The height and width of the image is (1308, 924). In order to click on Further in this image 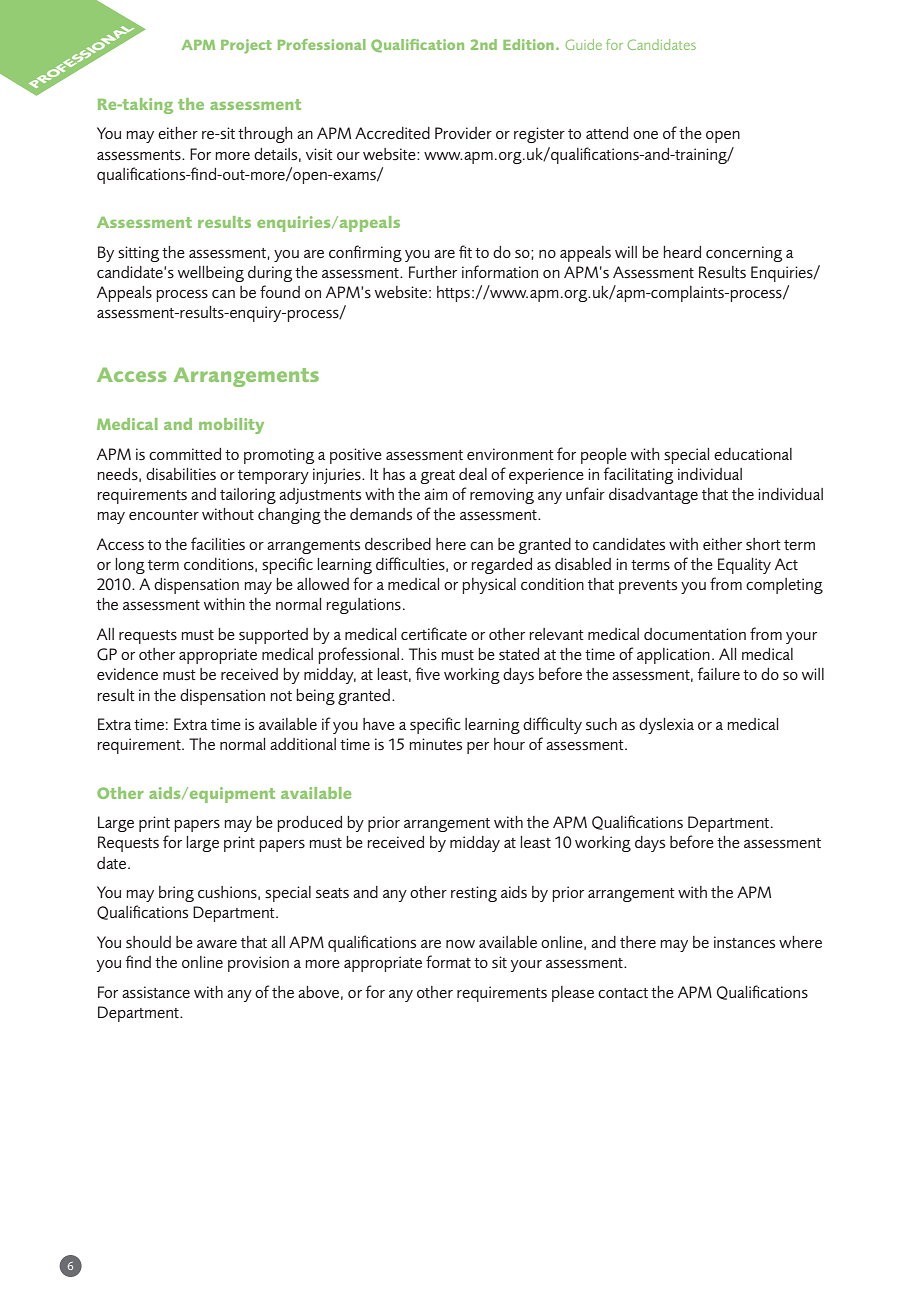, I will do `click(433, 272)`.
